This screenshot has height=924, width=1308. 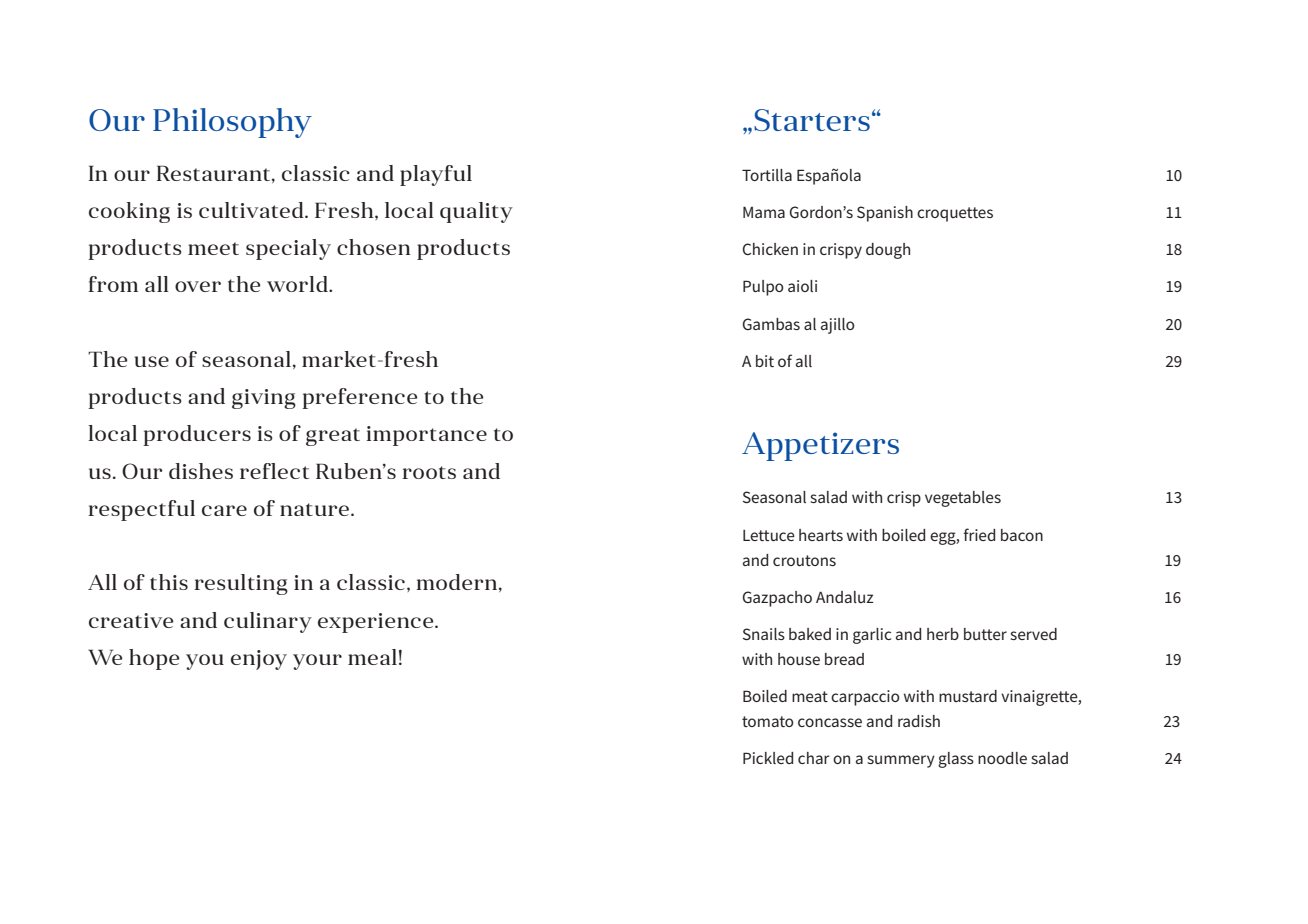 What do you see at coordinates (429, 472) in the screenshot?
I see `roots` at bounding box center [429, 472].
